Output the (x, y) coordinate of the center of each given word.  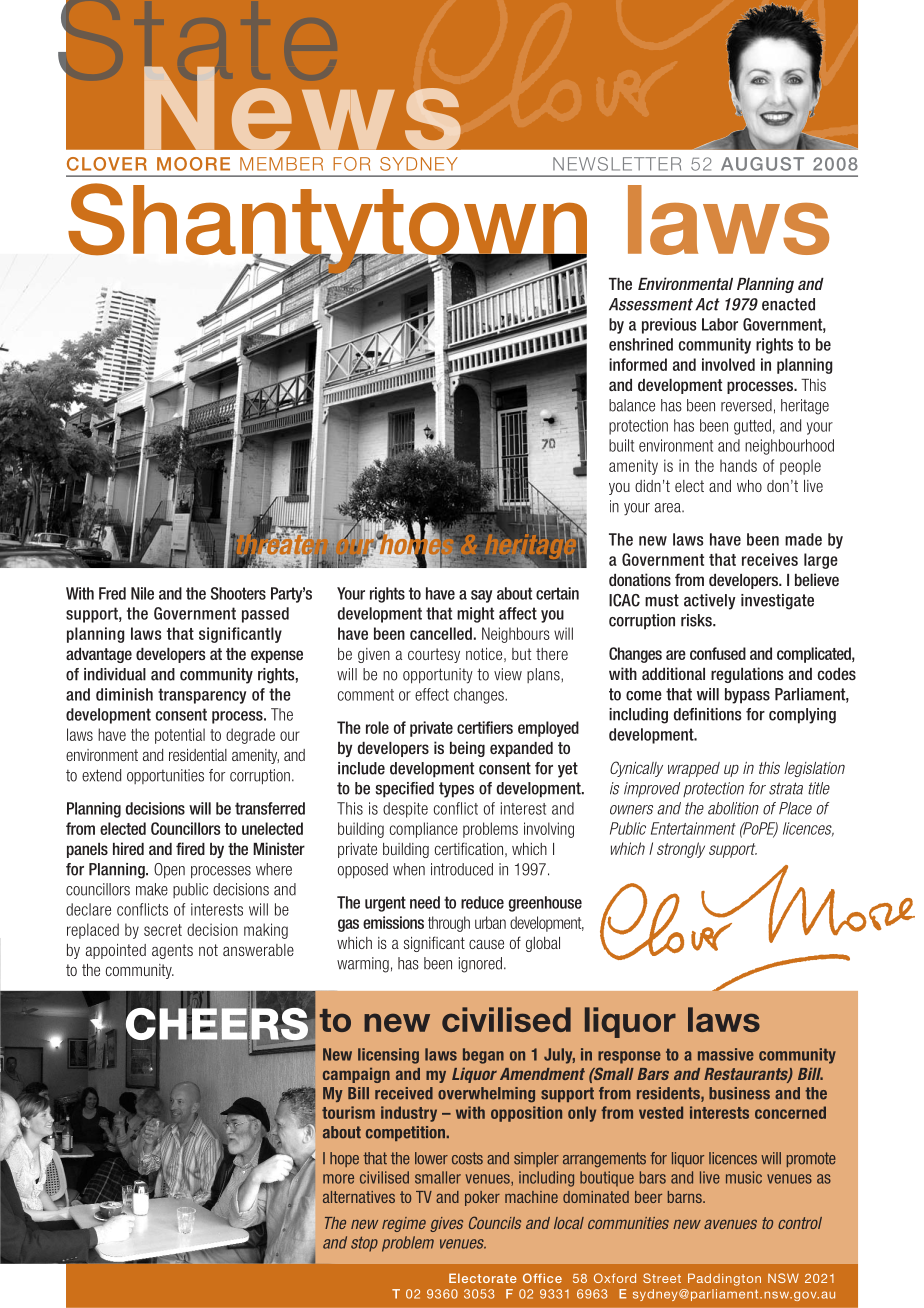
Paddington (724, 1279)
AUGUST (762, 164)
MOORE (193, 164)
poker (482, 1198)
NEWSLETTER (617, 164)
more (338, 1179)
